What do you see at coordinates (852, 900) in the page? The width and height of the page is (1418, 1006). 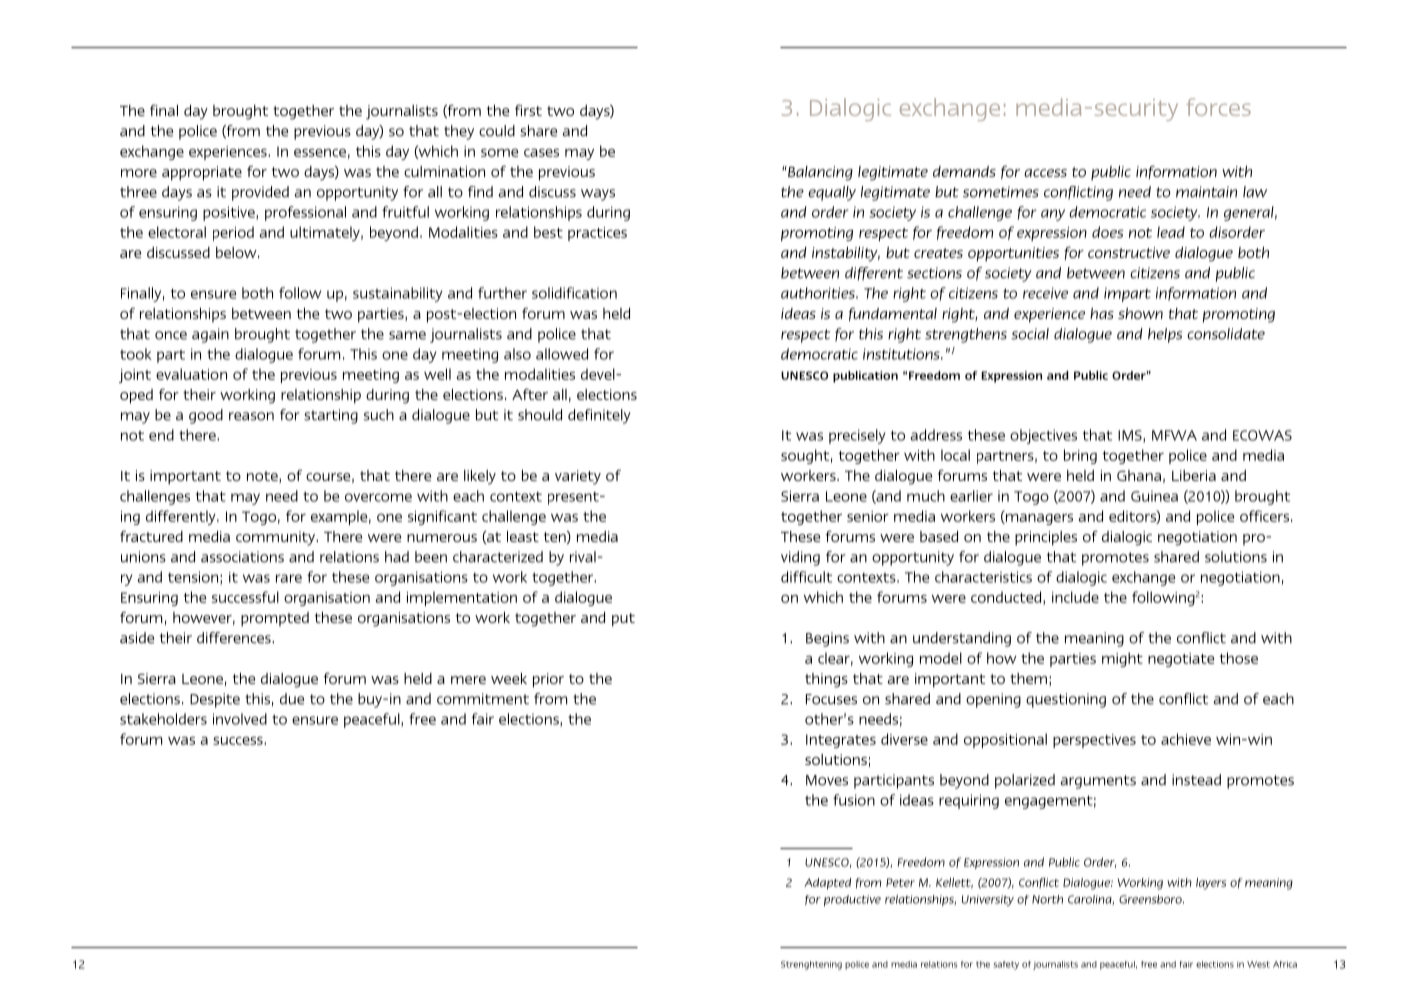 I see `productive` at bounding box center [852, 900].
